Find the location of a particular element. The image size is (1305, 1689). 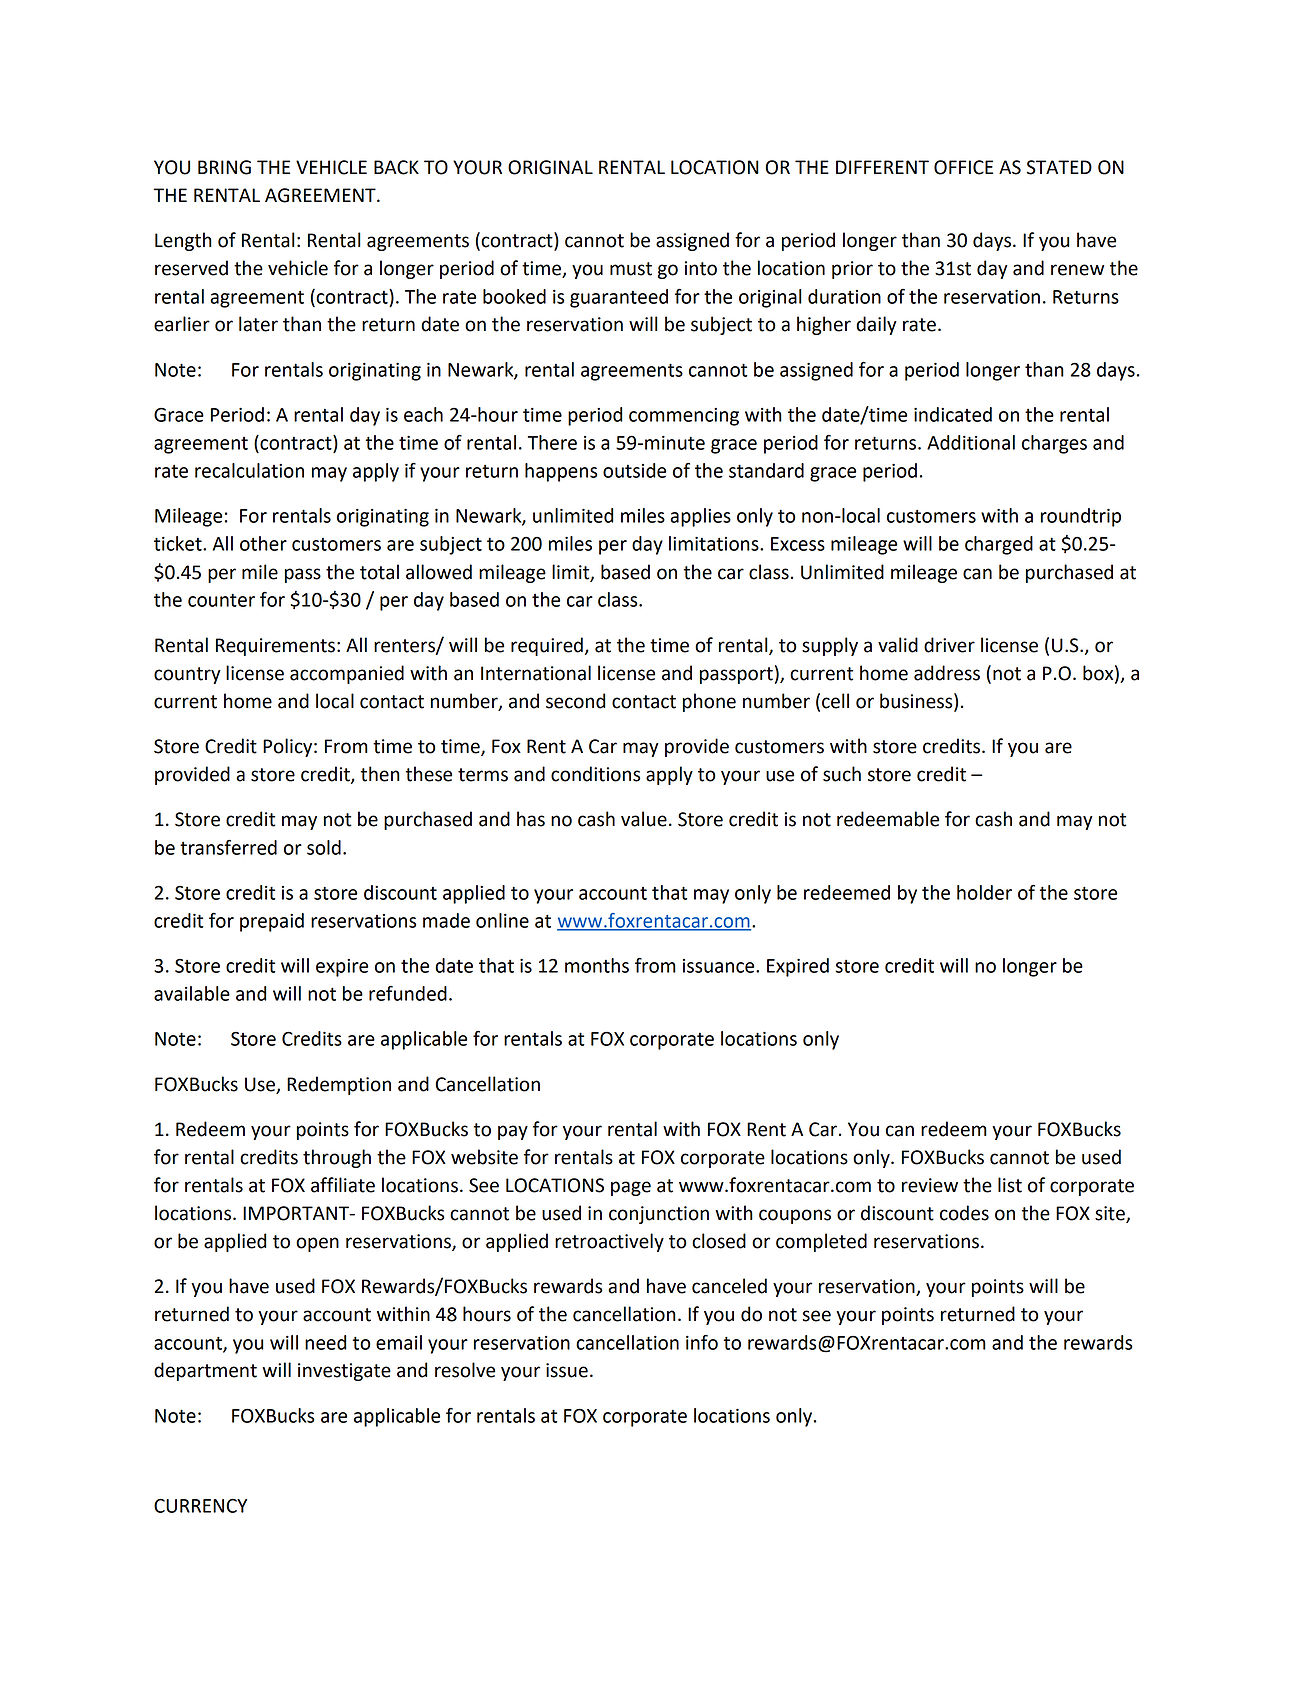

BRING is located at coordinates (224, 167).
